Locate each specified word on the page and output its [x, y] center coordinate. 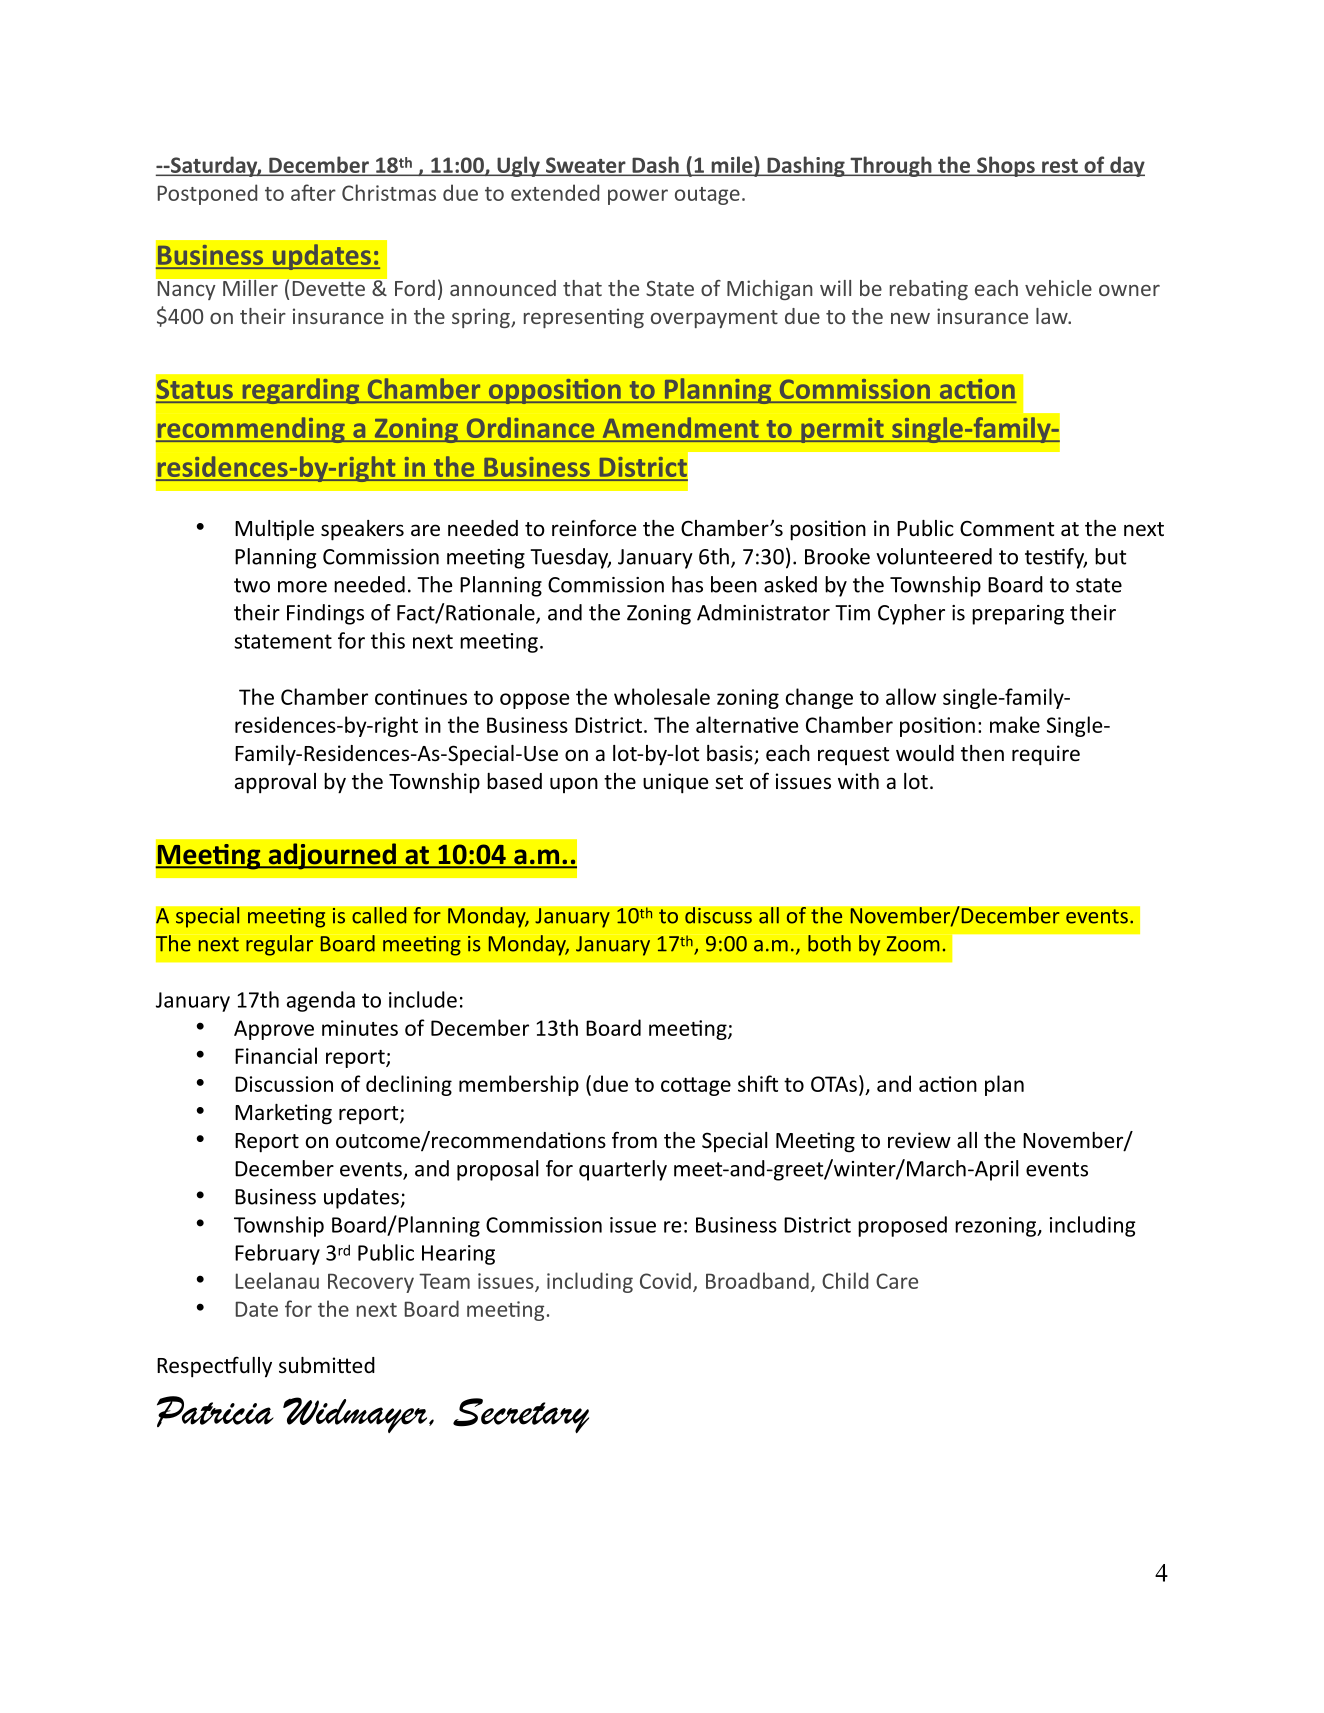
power [638, 197]
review [919, 1140]
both [829, 943]
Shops [1006, 166]
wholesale [662, 696]
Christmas [389, 192]
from [634, 1139]
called [379, 915]
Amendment [680, 429]
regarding [301, 391]
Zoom [913, 944]
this [388, 640]
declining [409, 1085]
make [1015, 724]
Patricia [215, 1411]
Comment [1007, 529]
